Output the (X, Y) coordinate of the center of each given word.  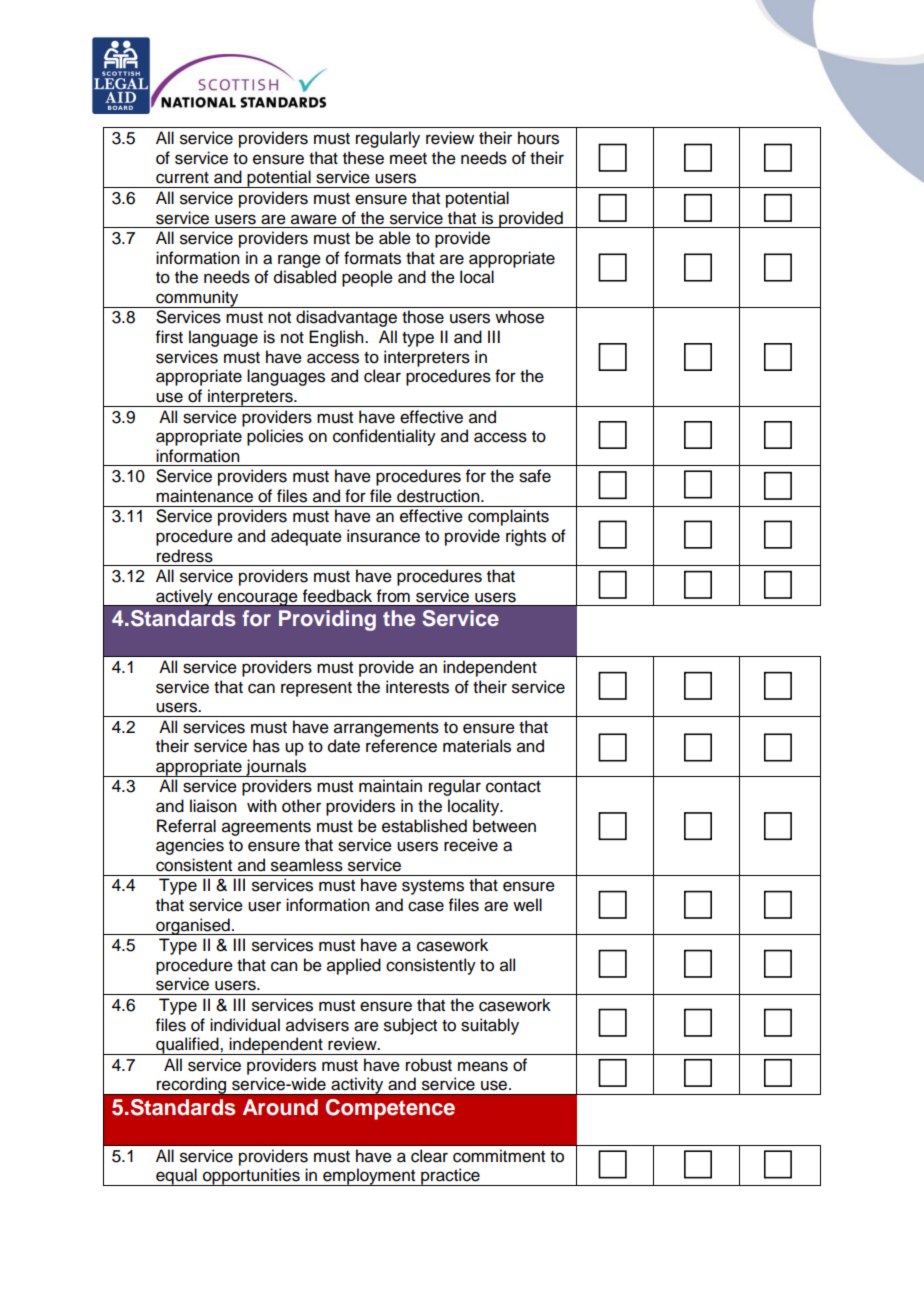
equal (176, 1177)
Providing (327, 620)
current (182, 178)
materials (477, 746)
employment (369, 1177)
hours (538, 138)
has (266, 746)
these (363, 158)
